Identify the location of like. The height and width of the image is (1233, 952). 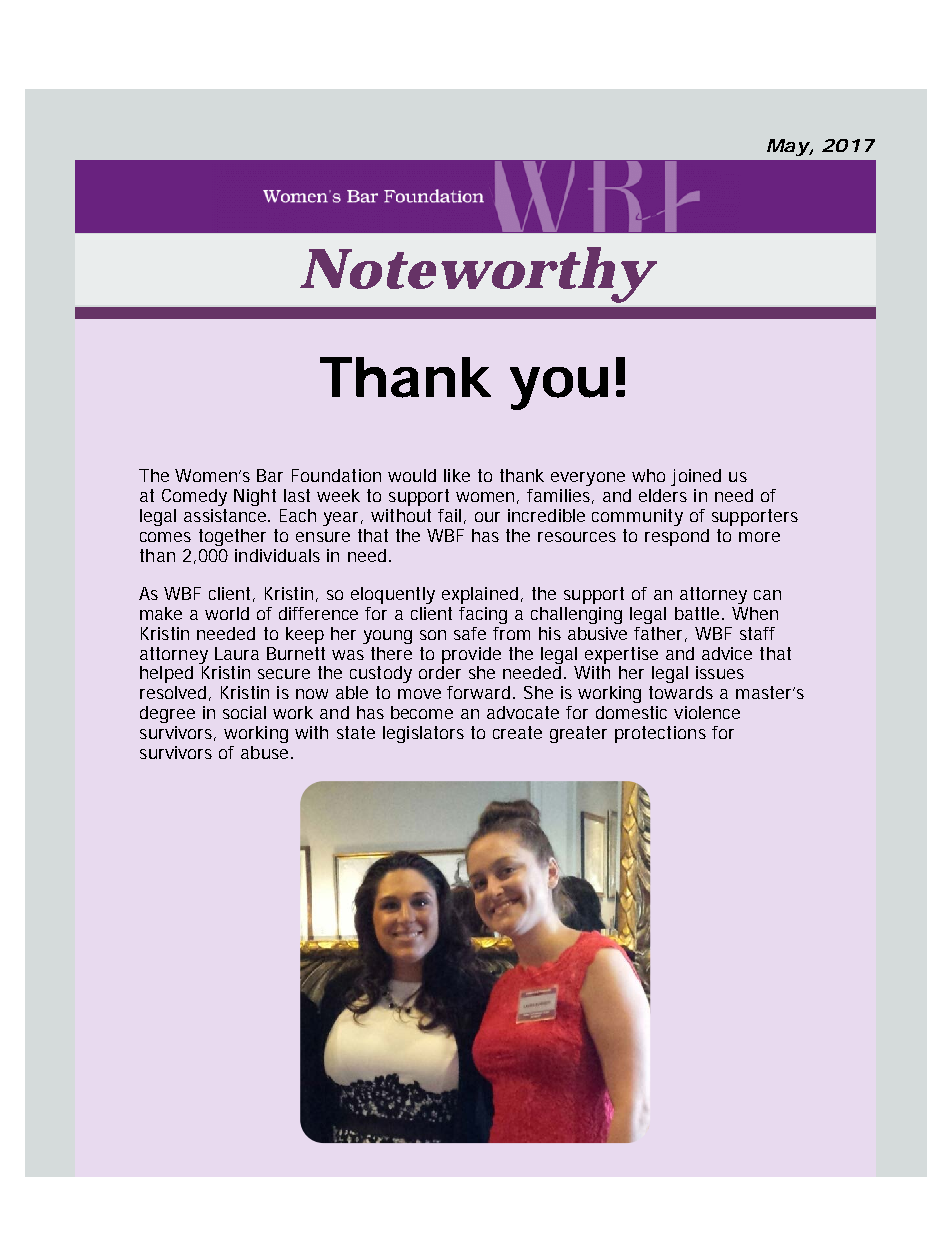
(457, 475).
